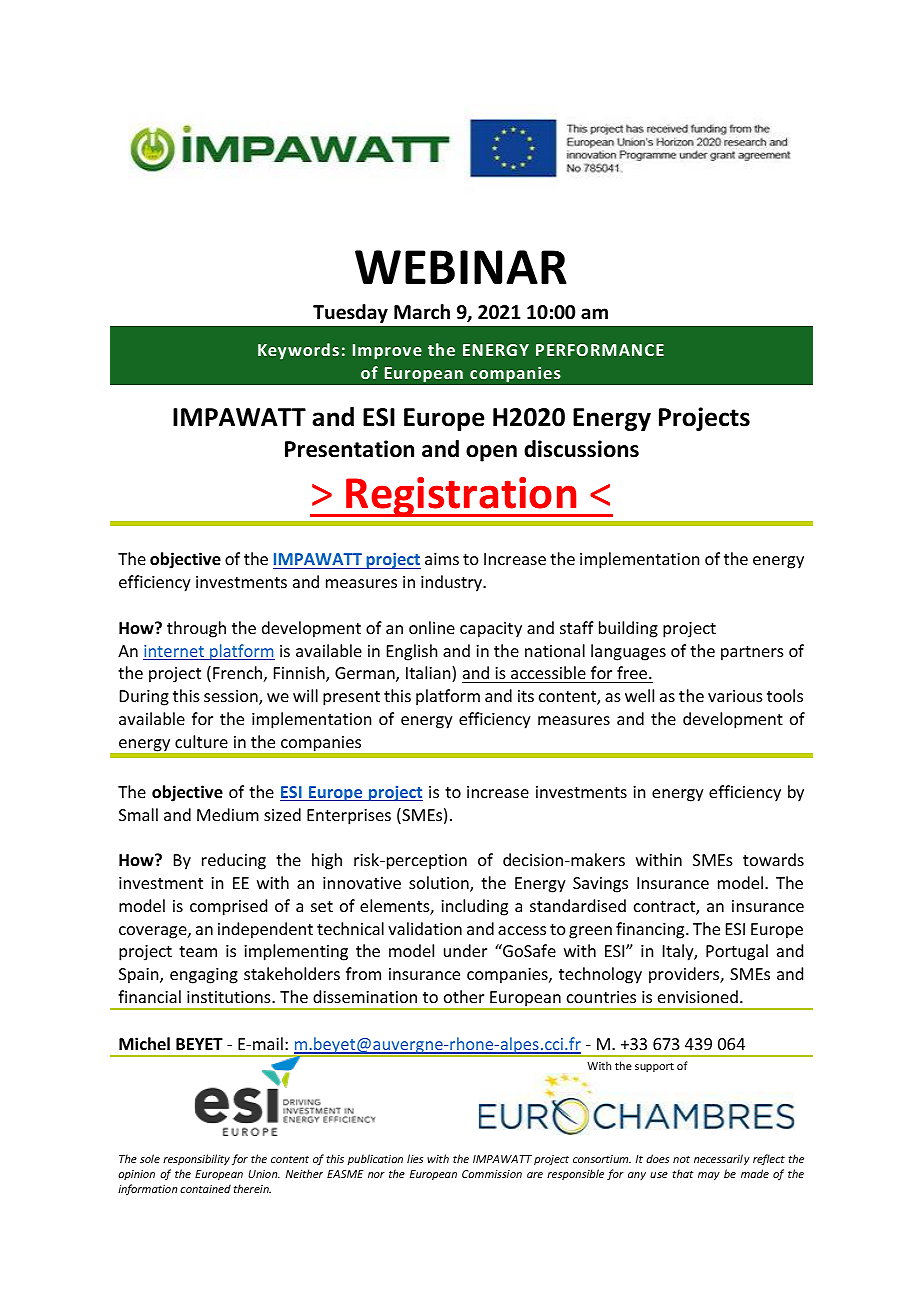  Describe the element at coordinates (600, 350) in the screenshot. I see `PERFORMANCE` at that location.
